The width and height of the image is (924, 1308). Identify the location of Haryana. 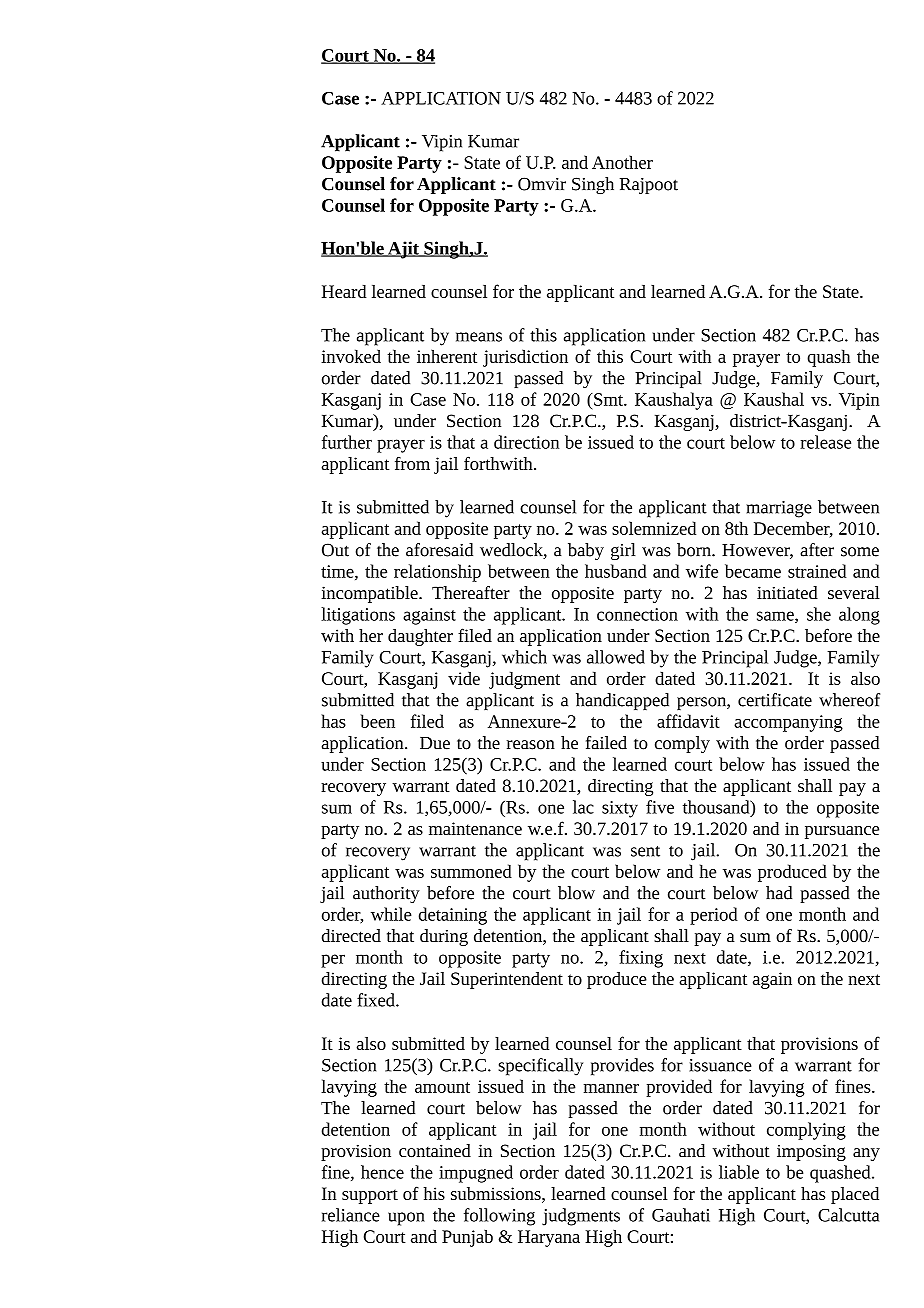
(549, 1238).
